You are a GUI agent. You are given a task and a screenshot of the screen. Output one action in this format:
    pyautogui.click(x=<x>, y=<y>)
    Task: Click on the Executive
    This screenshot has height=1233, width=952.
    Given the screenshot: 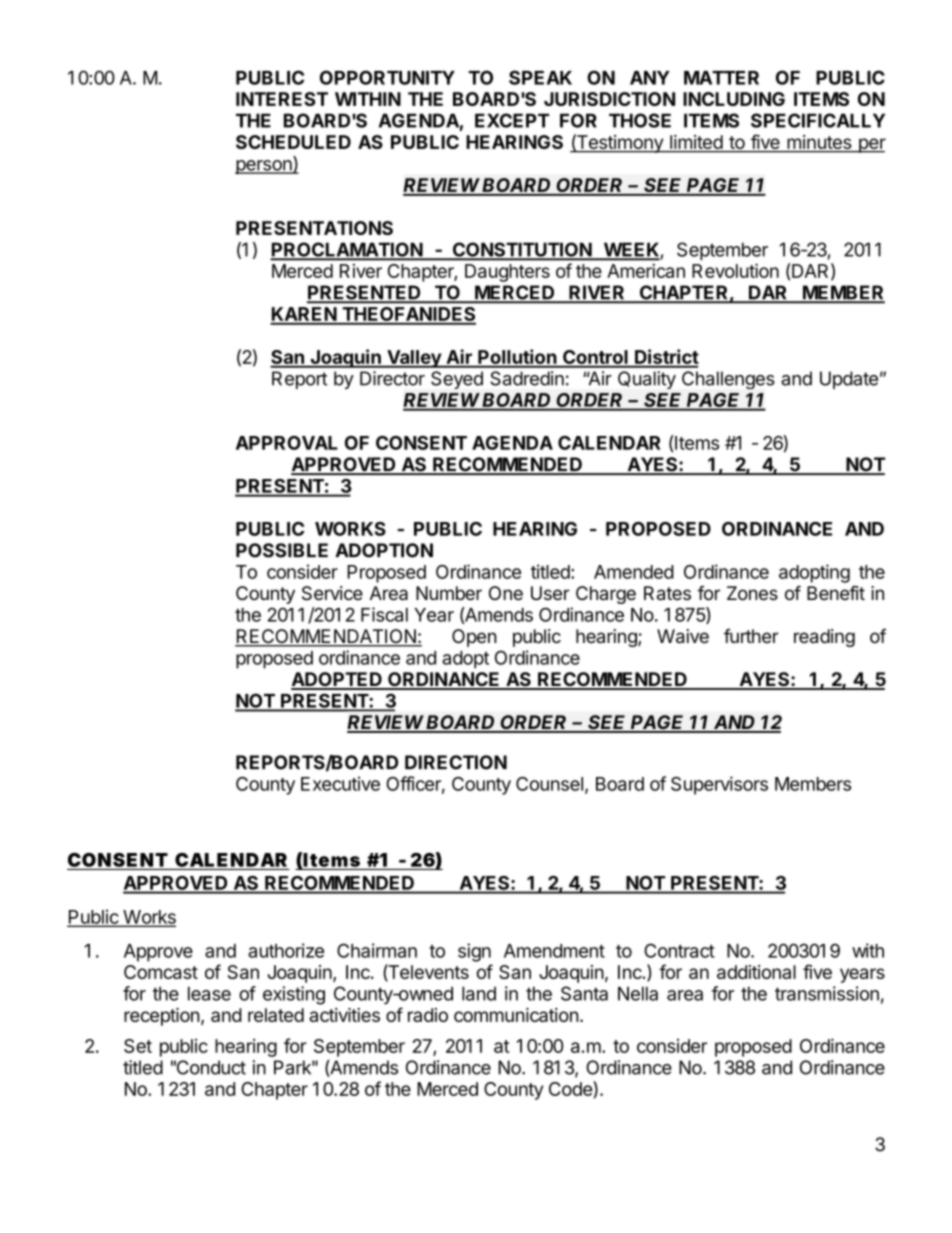 What is the action you would take?
    pyautogui.click(x=340, y=783)
